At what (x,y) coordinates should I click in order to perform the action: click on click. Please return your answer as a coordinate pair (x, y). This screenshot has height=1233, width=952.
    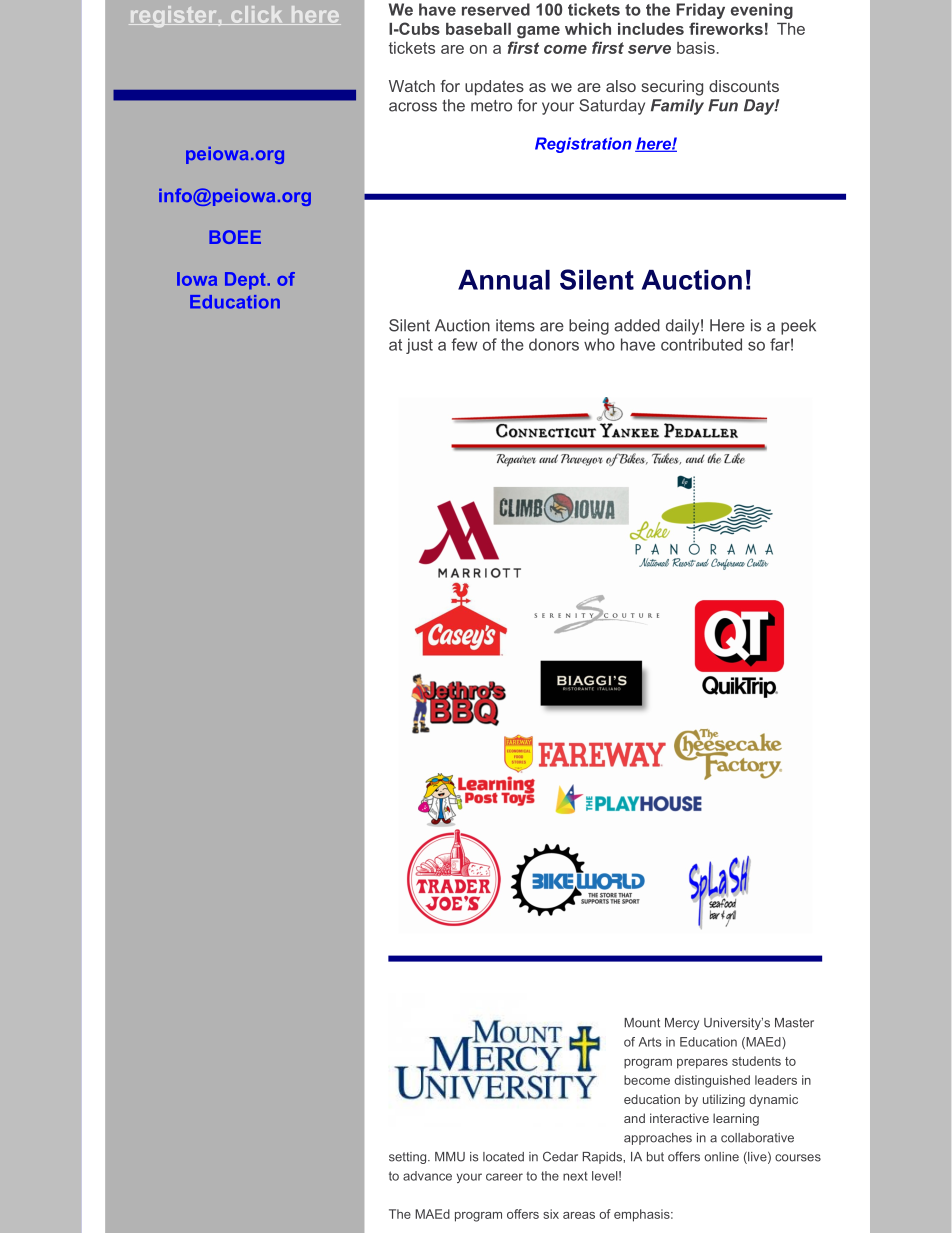
    Looking at the image, I should click on (256, 15).
